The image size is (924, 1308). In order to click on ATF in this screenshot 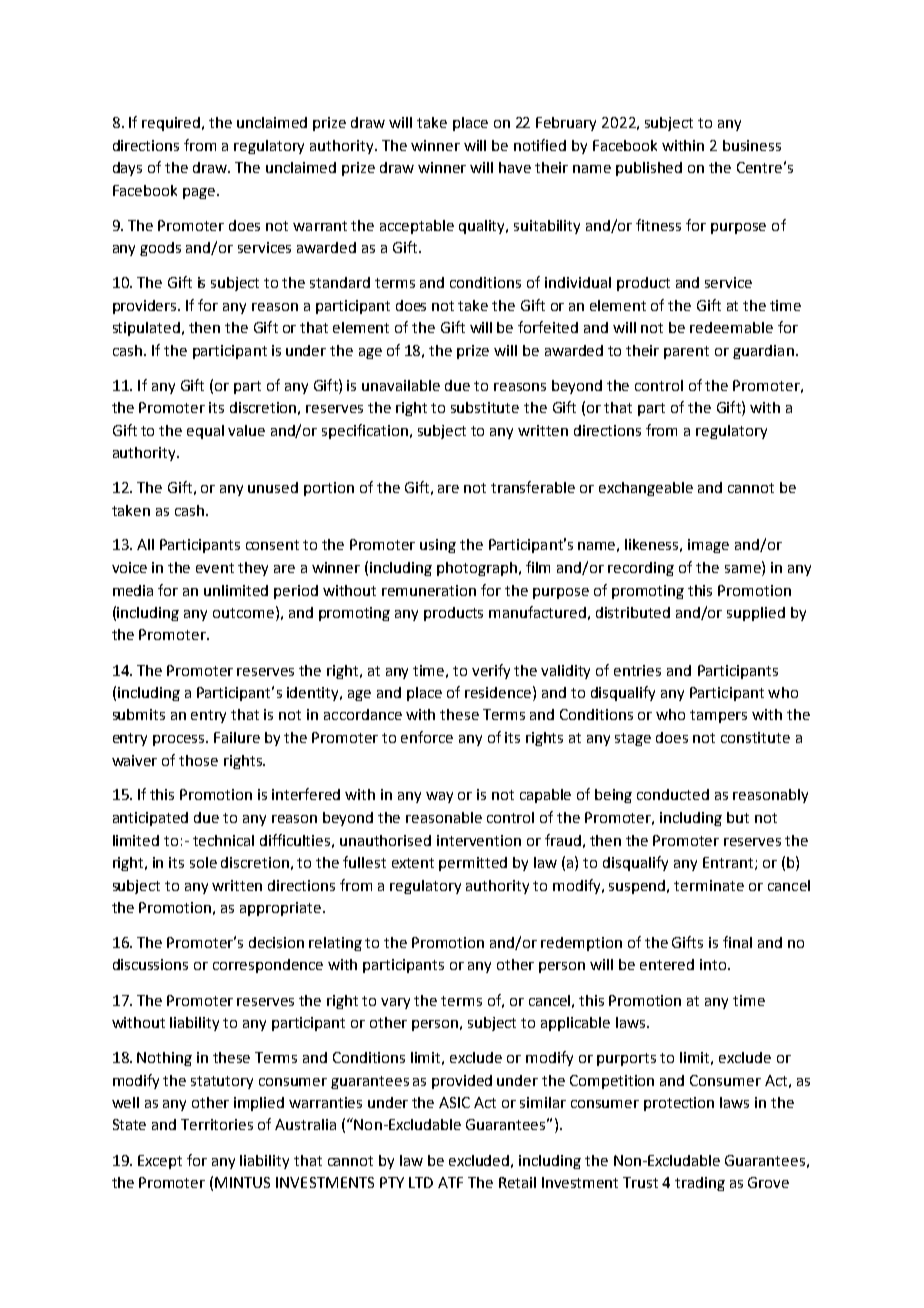, I will do `click(450, 1182)`.
